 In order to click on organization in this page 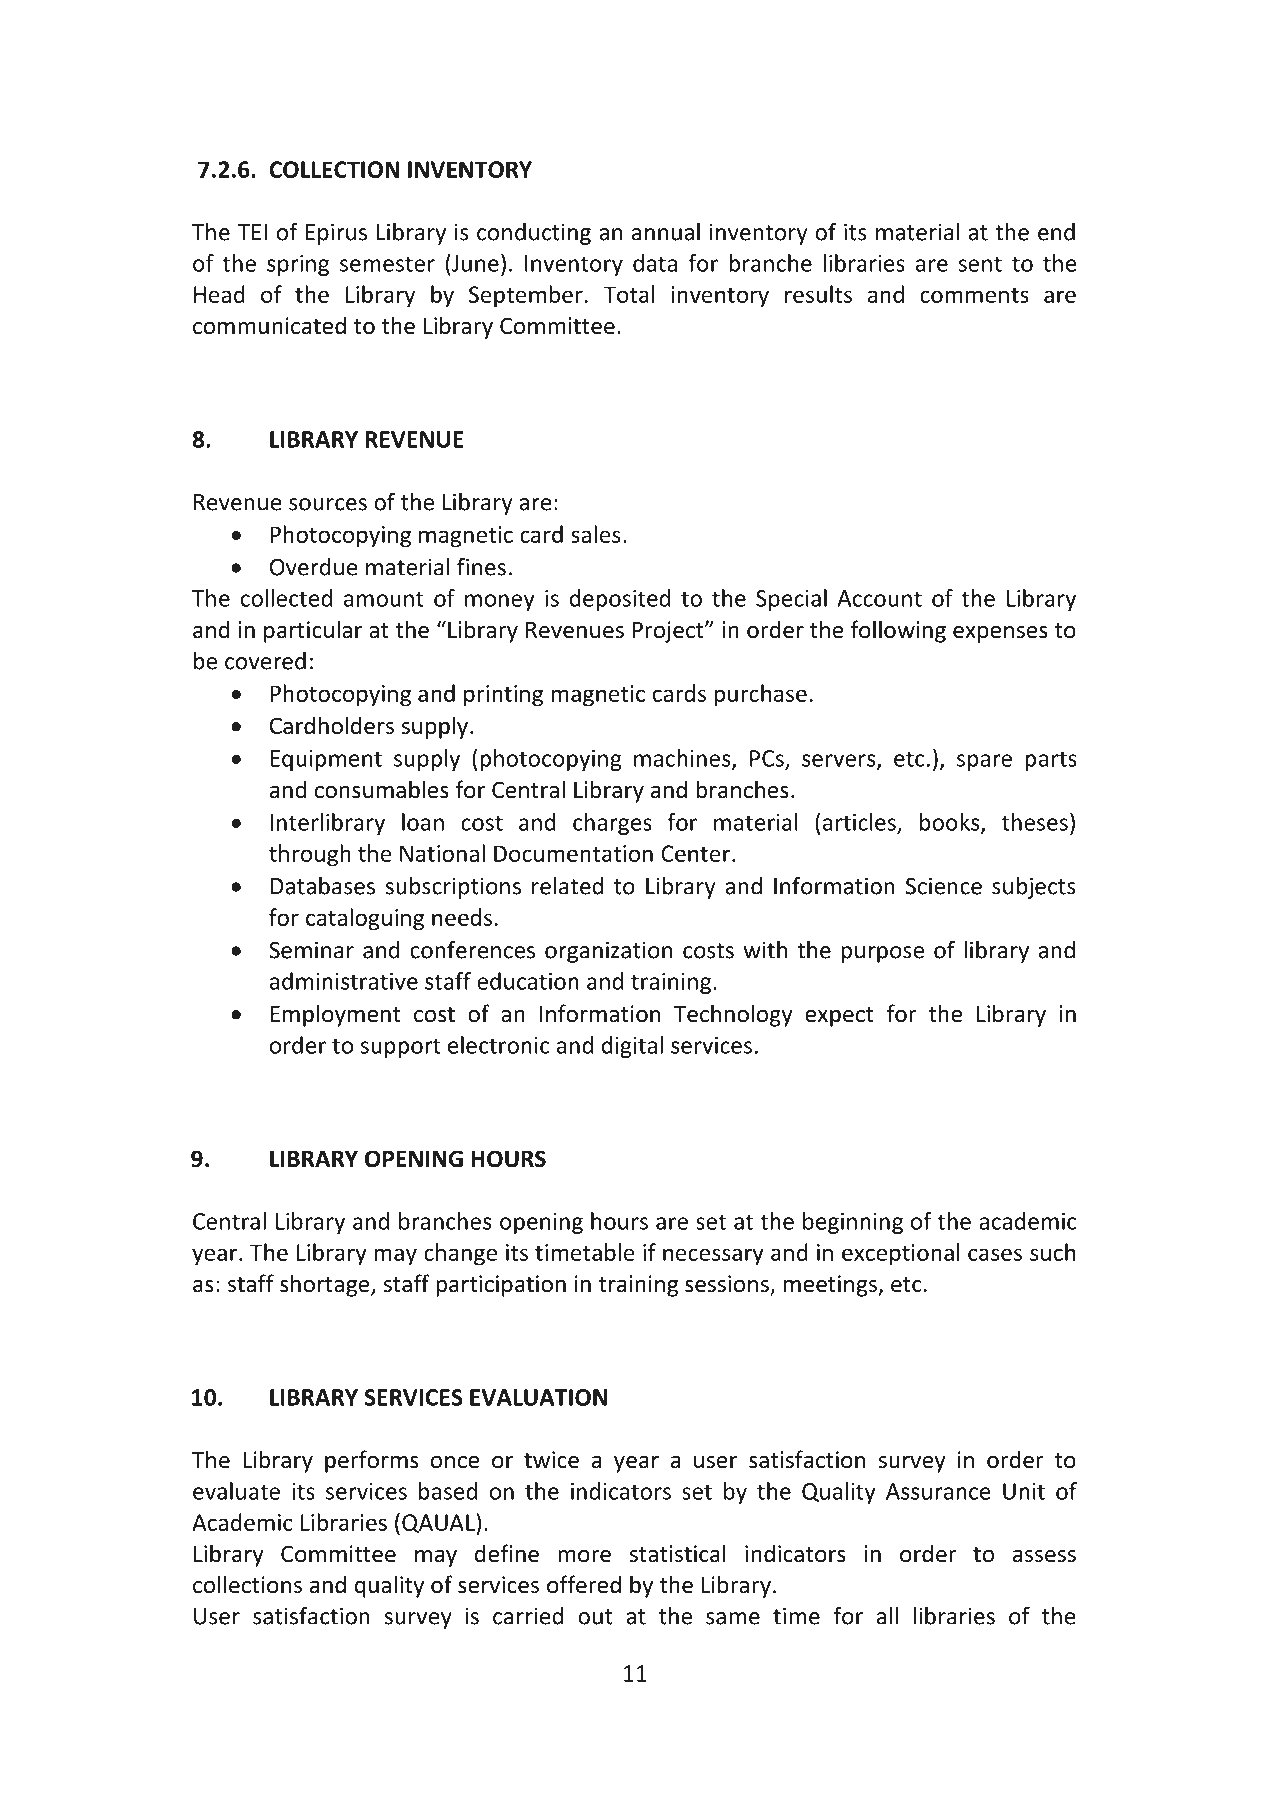, I will do `click(608, 952)`.
